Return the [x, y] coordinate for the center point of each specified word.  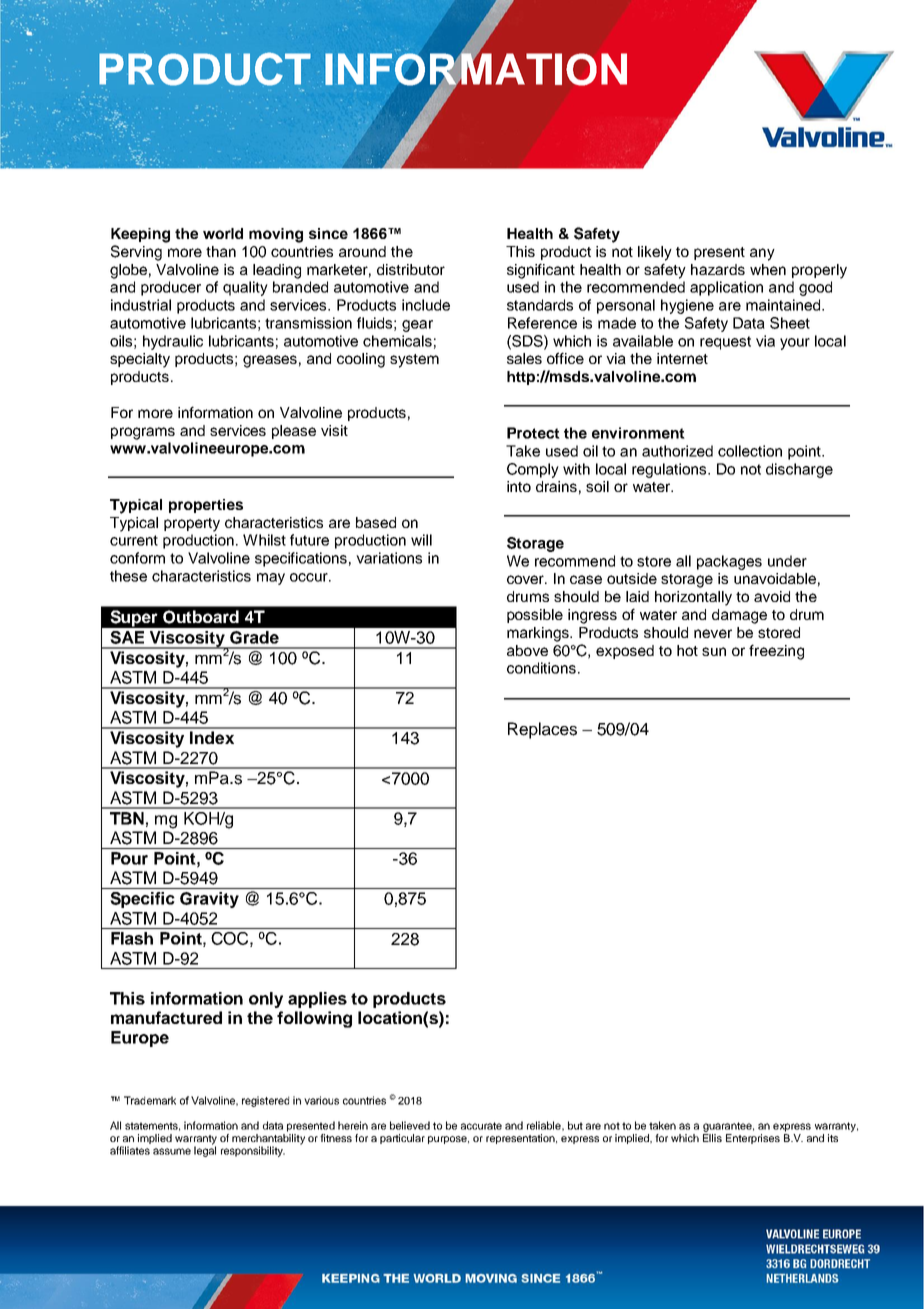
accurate [481, 1126]
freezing [776, 652]
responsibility [253, 1151]
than [221, 251]
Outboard [201, 617]
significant [541, 271]
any [762, 254]
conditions [541, 668]
